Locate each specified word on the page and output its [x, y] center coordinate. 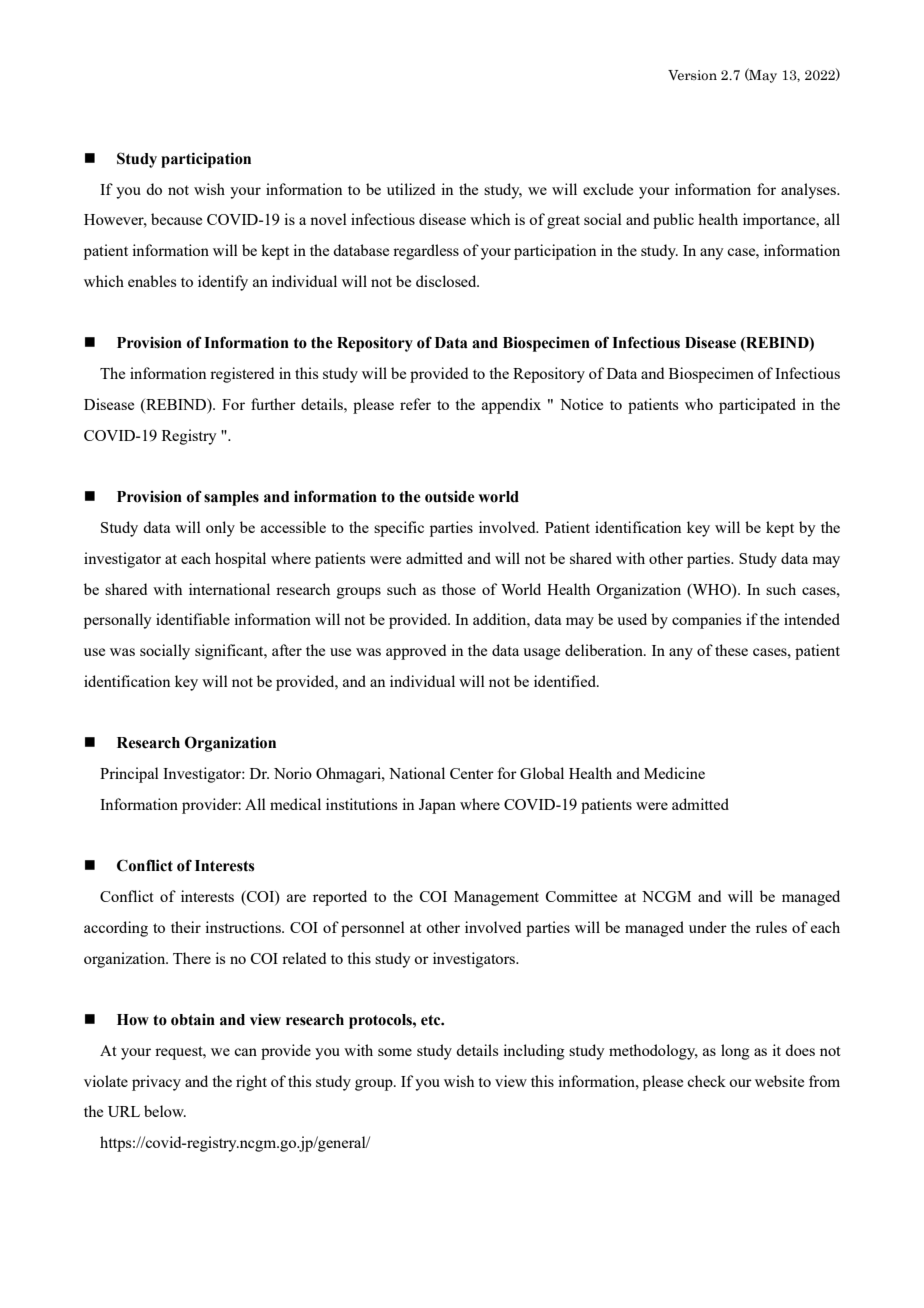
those [459, 589]
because [176, 219]
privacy [156, 1083]
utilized [411, 189]
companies [706, 621]
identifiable [193, 619]
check [706, 1081]
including [534, 1052]
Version [692, 75]
